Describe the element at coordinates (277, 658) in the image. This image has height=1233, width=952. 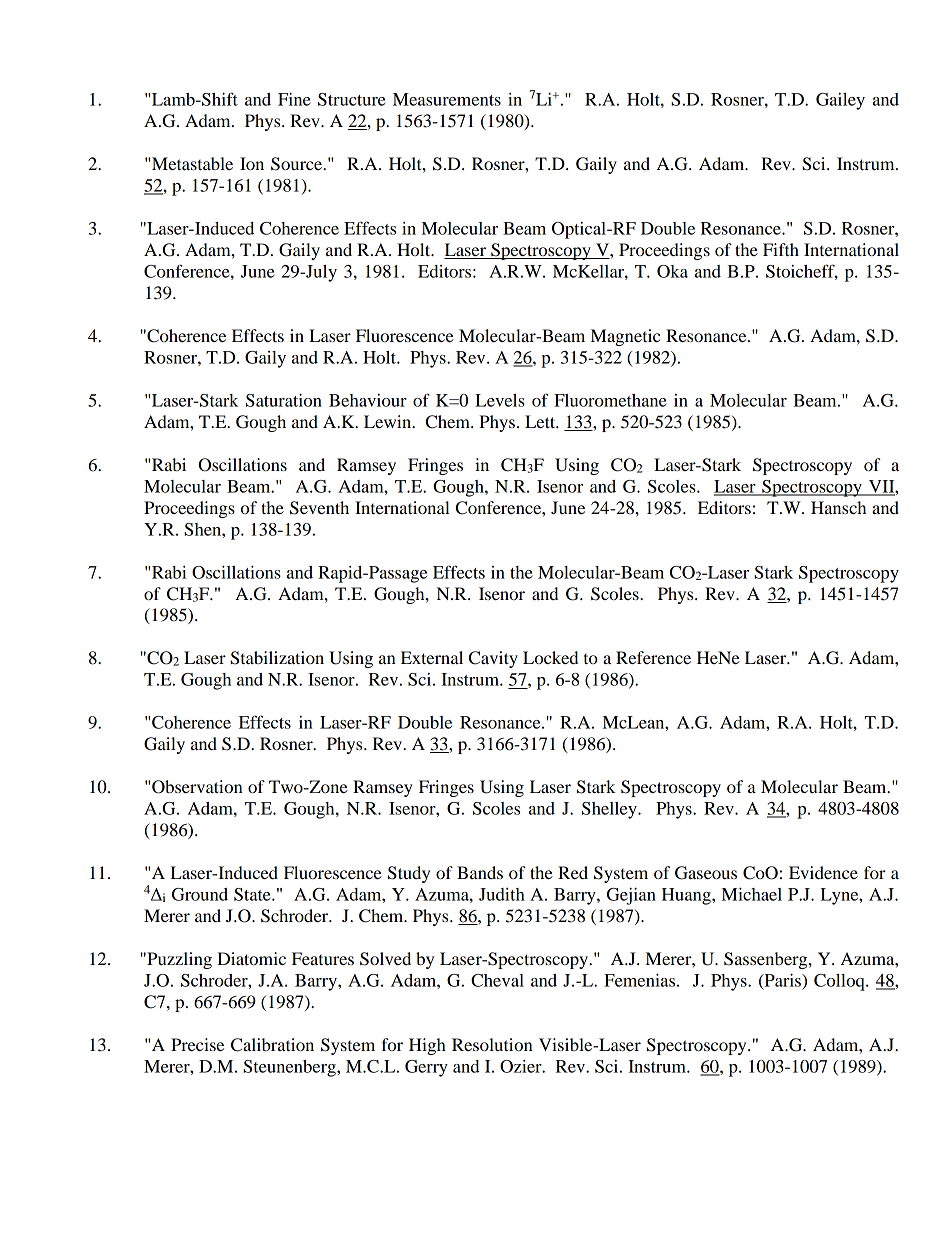
I see `Stabilization` at that location.
